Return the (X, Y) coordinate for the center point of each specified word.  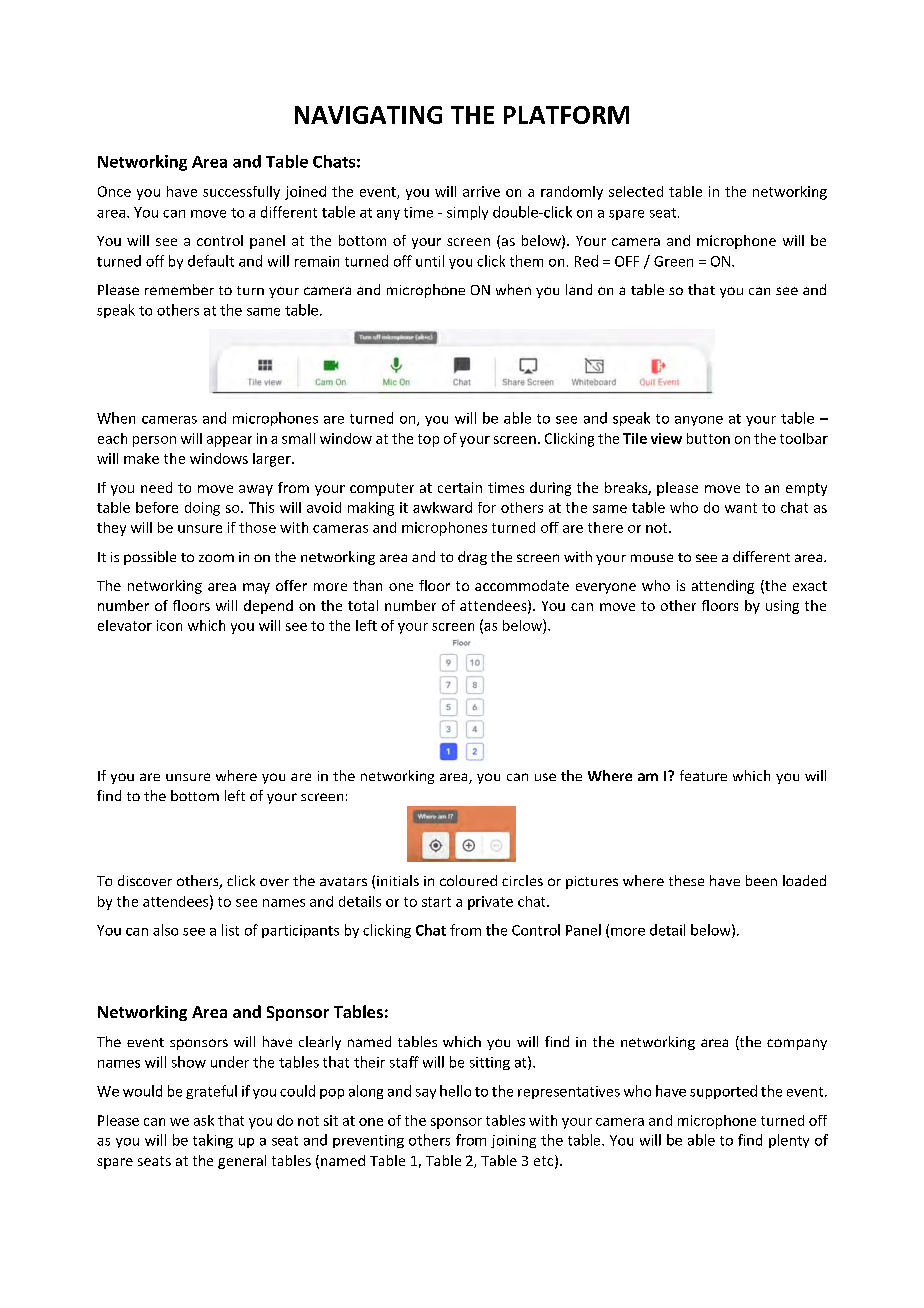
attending (723, 587)
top (428, 440)
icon (169, 625)
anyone (699, 421)
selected (636, 191)
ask (204, 1120)
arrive (481, 191)
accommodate (522, 585)
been (761, 880)
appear (229, 441)
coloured (468, 880)
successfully (241, 193)
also (165, 930)
